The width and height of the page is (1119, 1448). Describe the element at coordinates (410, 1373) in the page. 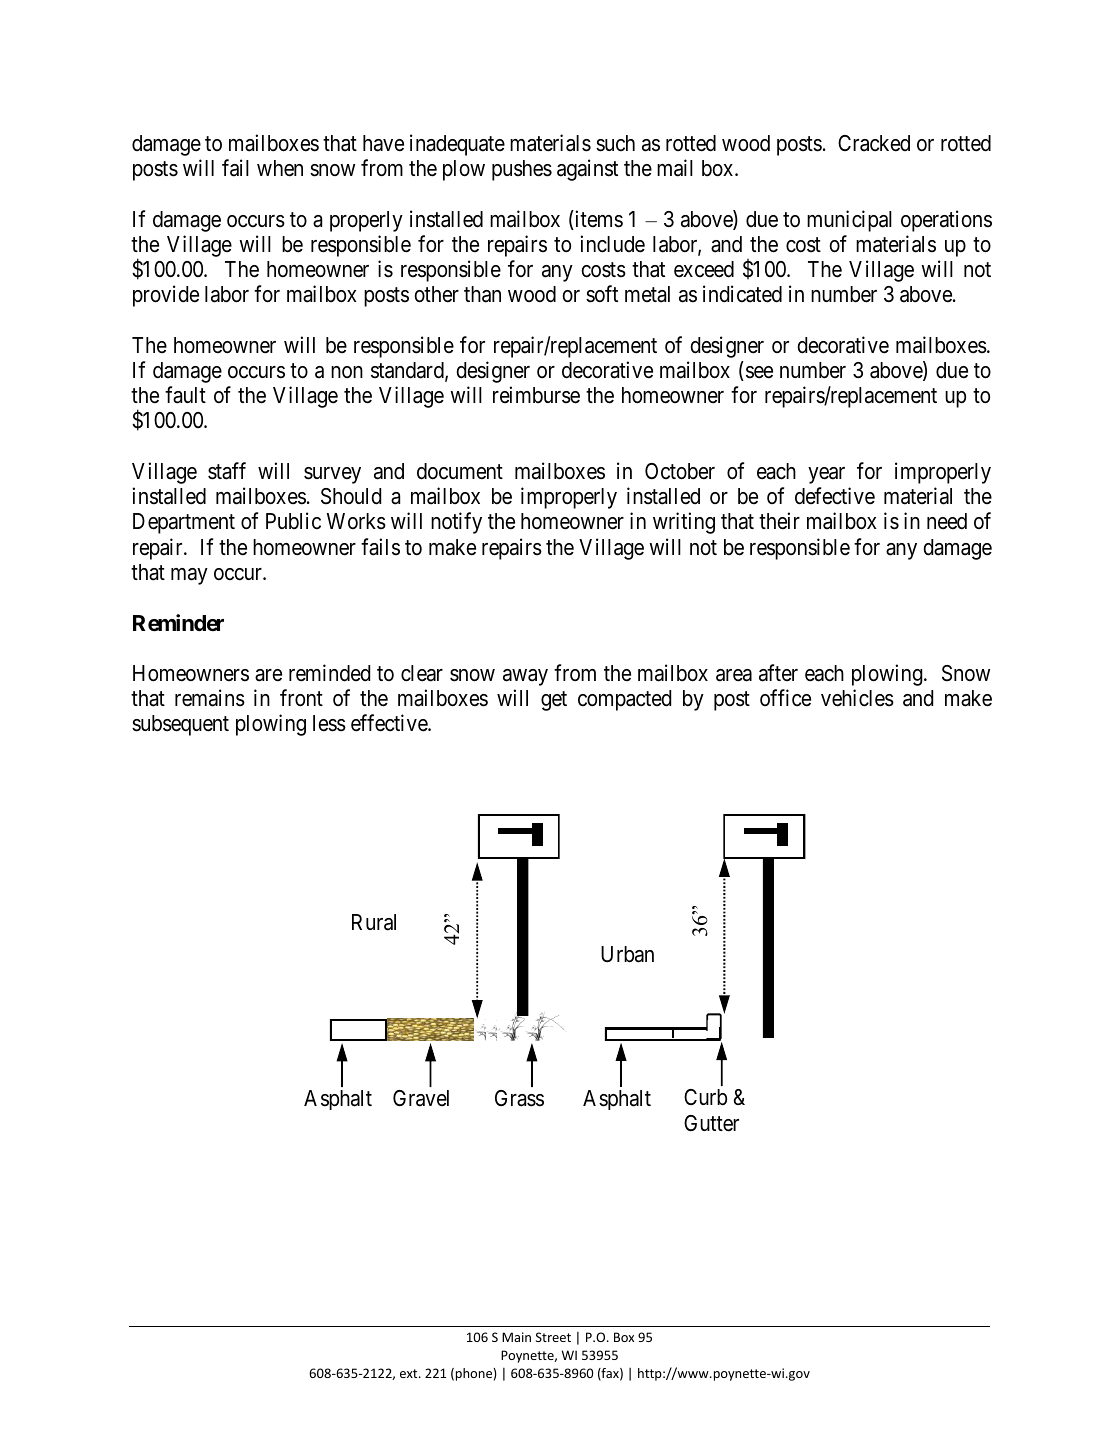

I see `ext` at that location.
